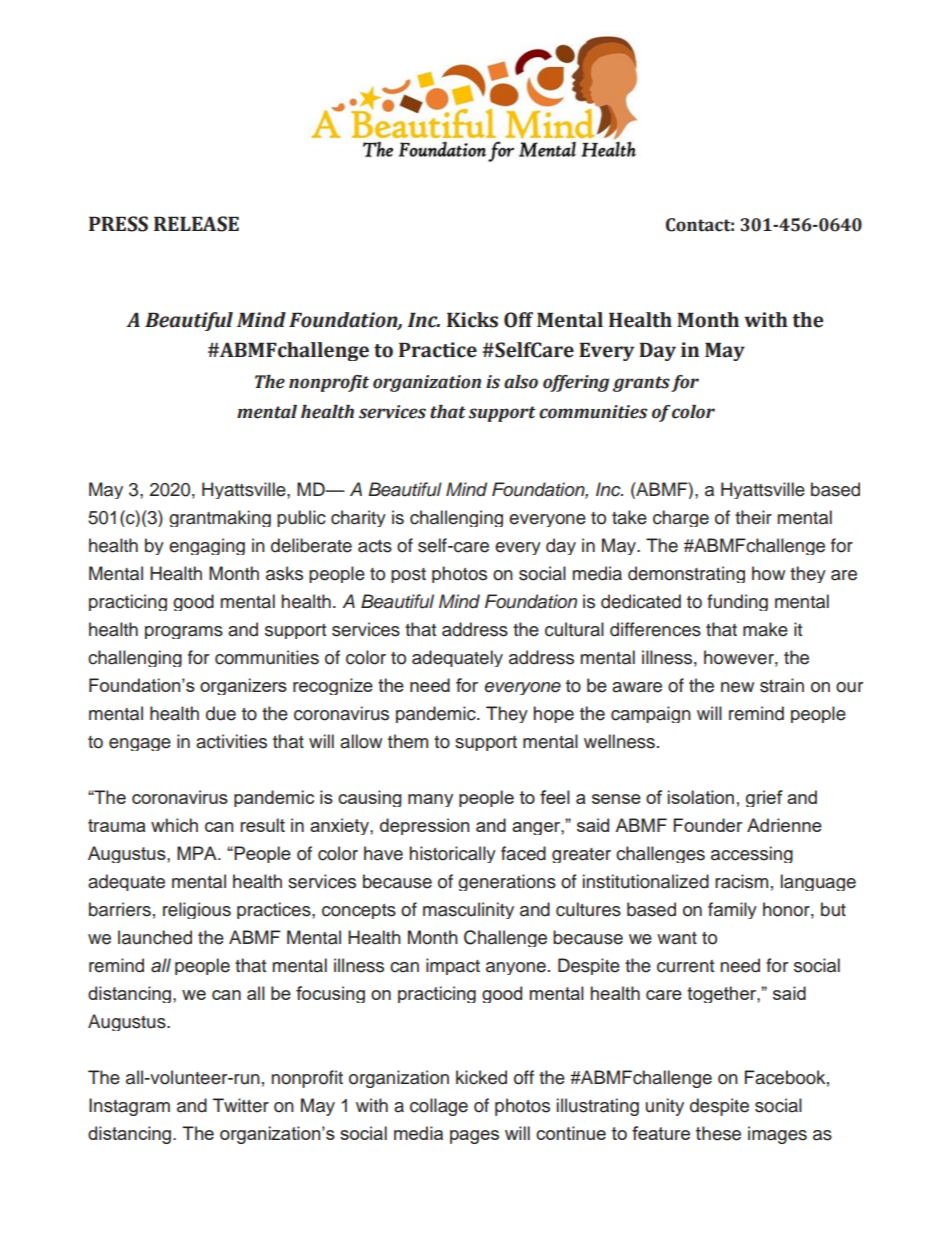 This screenshot has height=1233, width=952. I want to click on Twitter, so click(241, 1105).
